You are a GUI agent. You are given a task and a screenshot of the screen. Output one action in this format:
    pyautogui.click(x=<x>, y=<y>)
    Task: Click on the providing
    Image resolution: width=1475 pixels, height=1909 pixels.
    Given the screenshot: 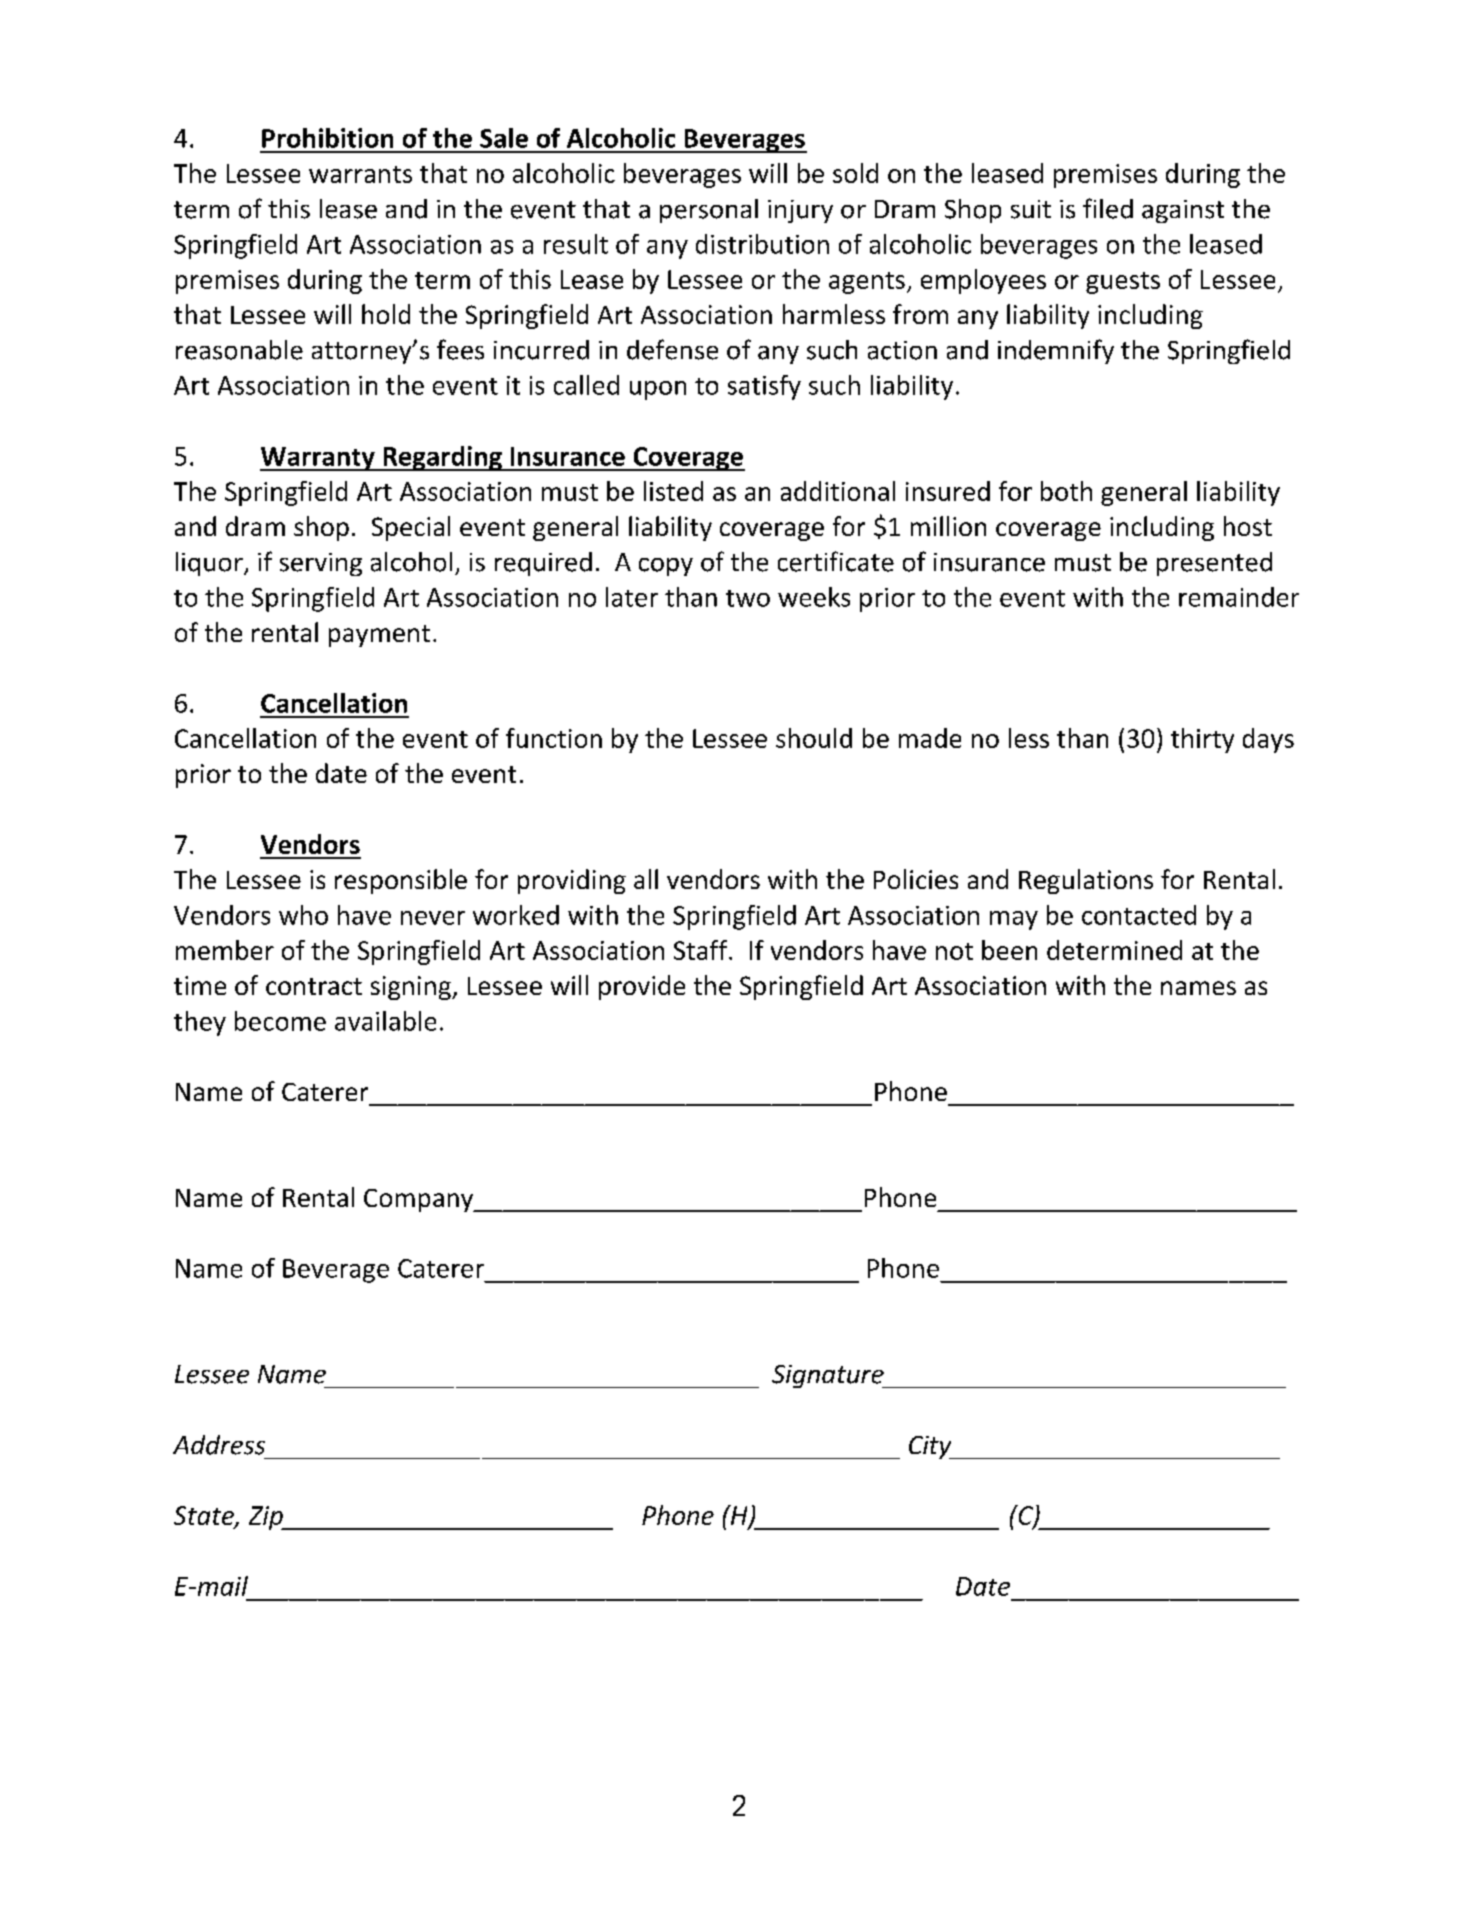 What is the action you would take?
    pyautogui.click(x=572, y=881)
